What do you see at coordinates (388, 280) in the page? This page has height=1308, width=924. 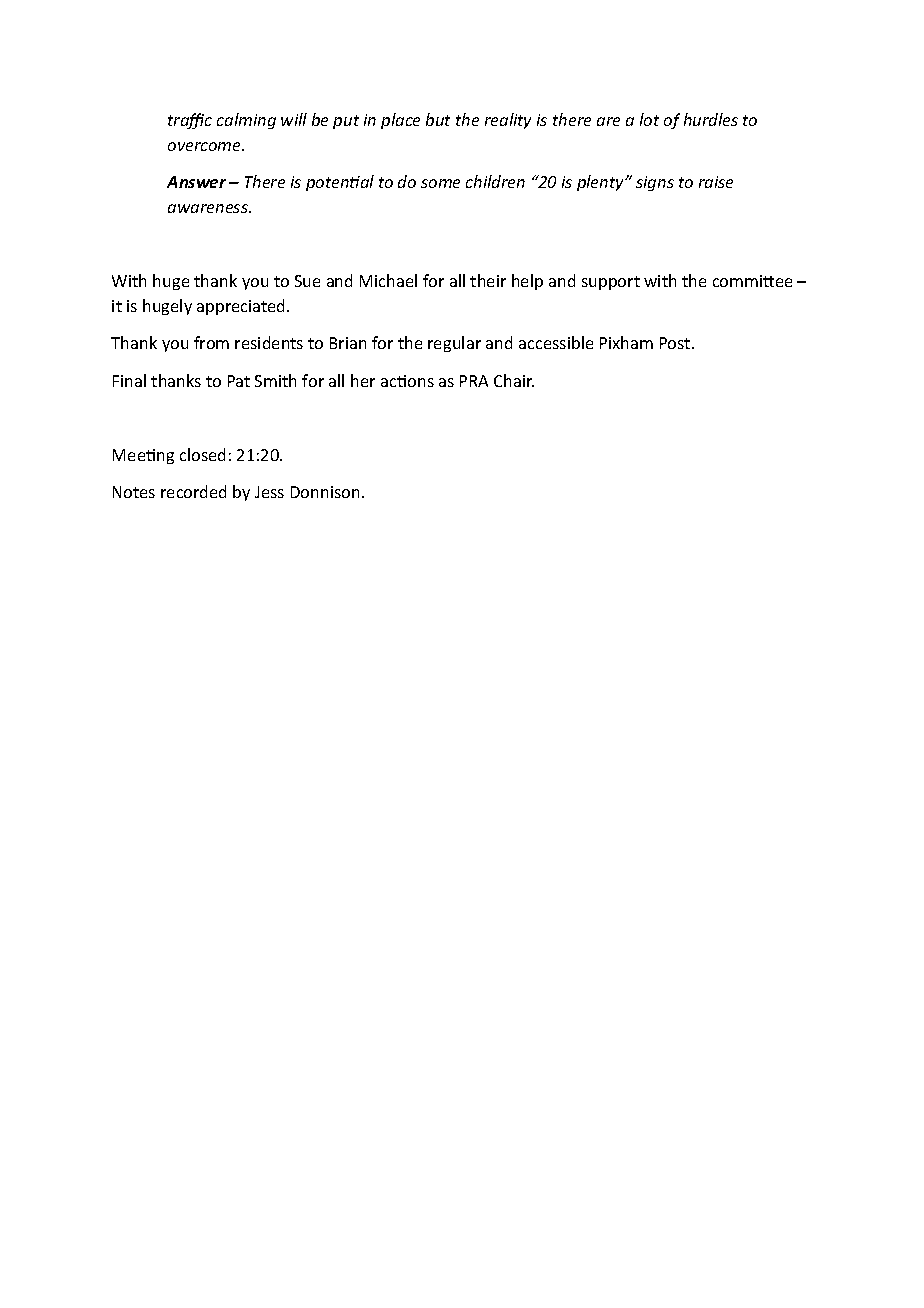 I see `Michael` at bounding box center [388, 280].
